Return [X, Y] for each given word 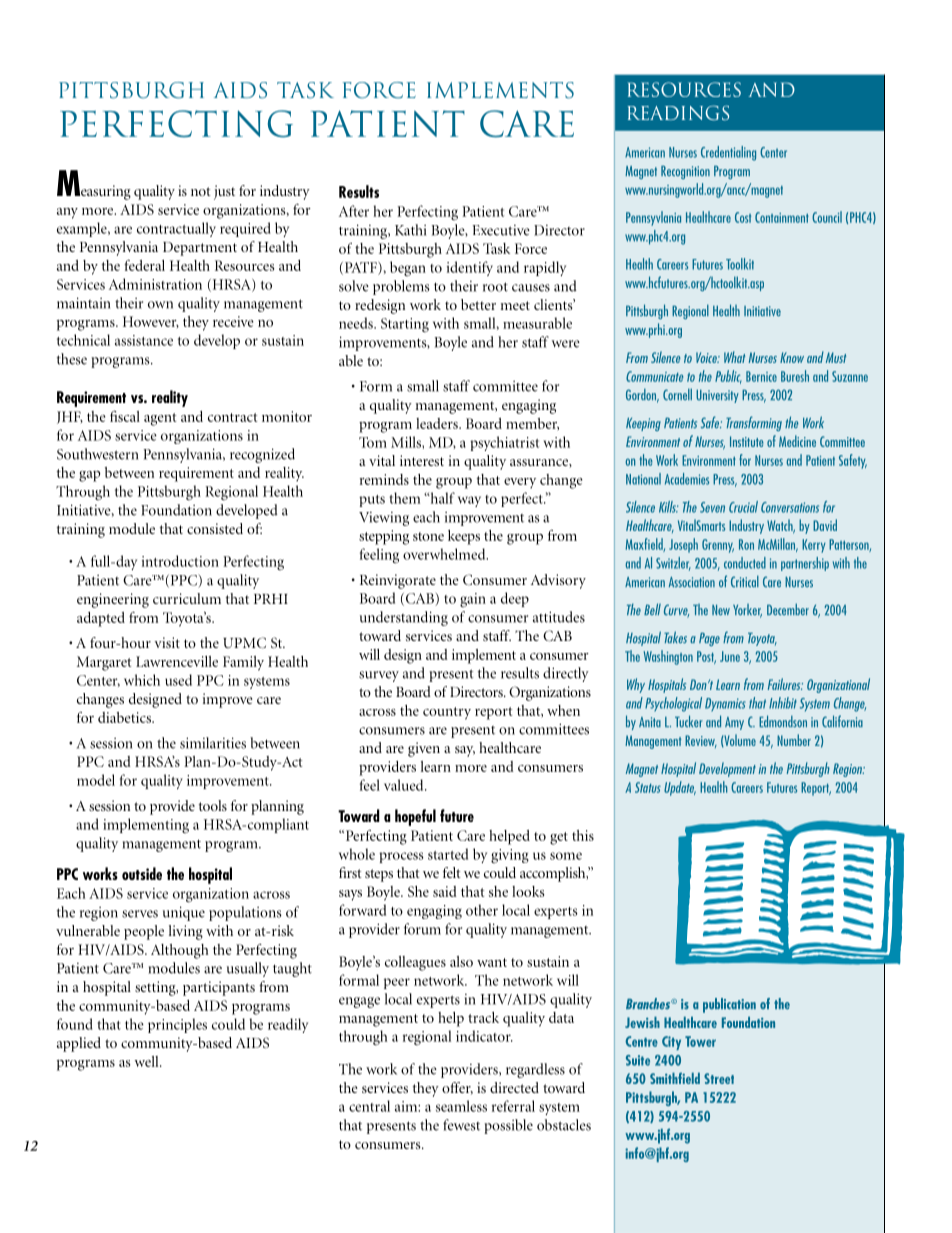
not [201, 191]
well [148, 1061]
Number [794, 740]
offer [457, 1088]
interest [422, 460]
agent [160, 419]
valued [405, 785]
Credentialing [728, 153]
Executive [501, 230]
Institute [747, 441]
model [96, 780]
